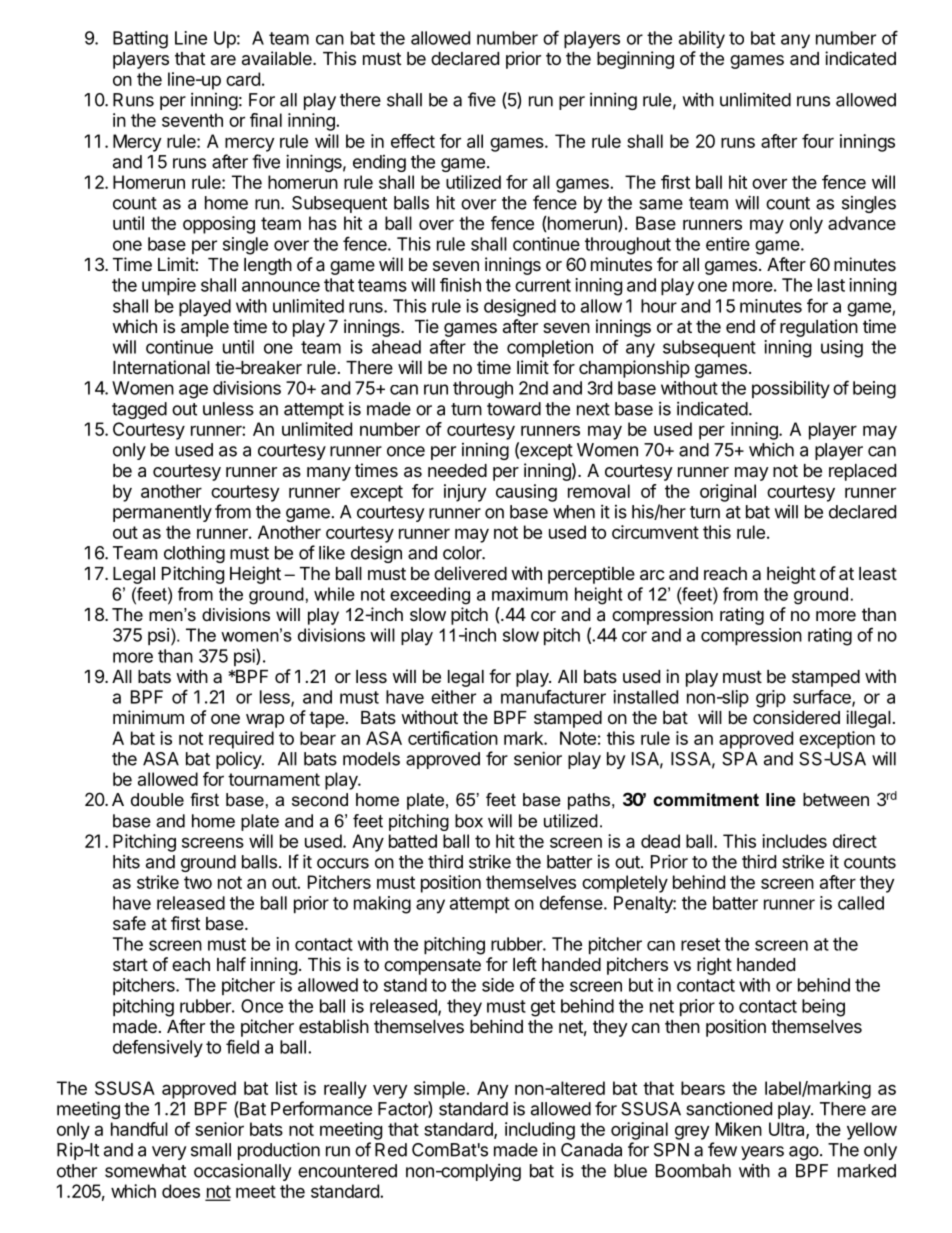 This screenshot has height=1233, width=952. Describe the element at coordinates (540, 1131) in the screenshot. I see `including` at that location.
